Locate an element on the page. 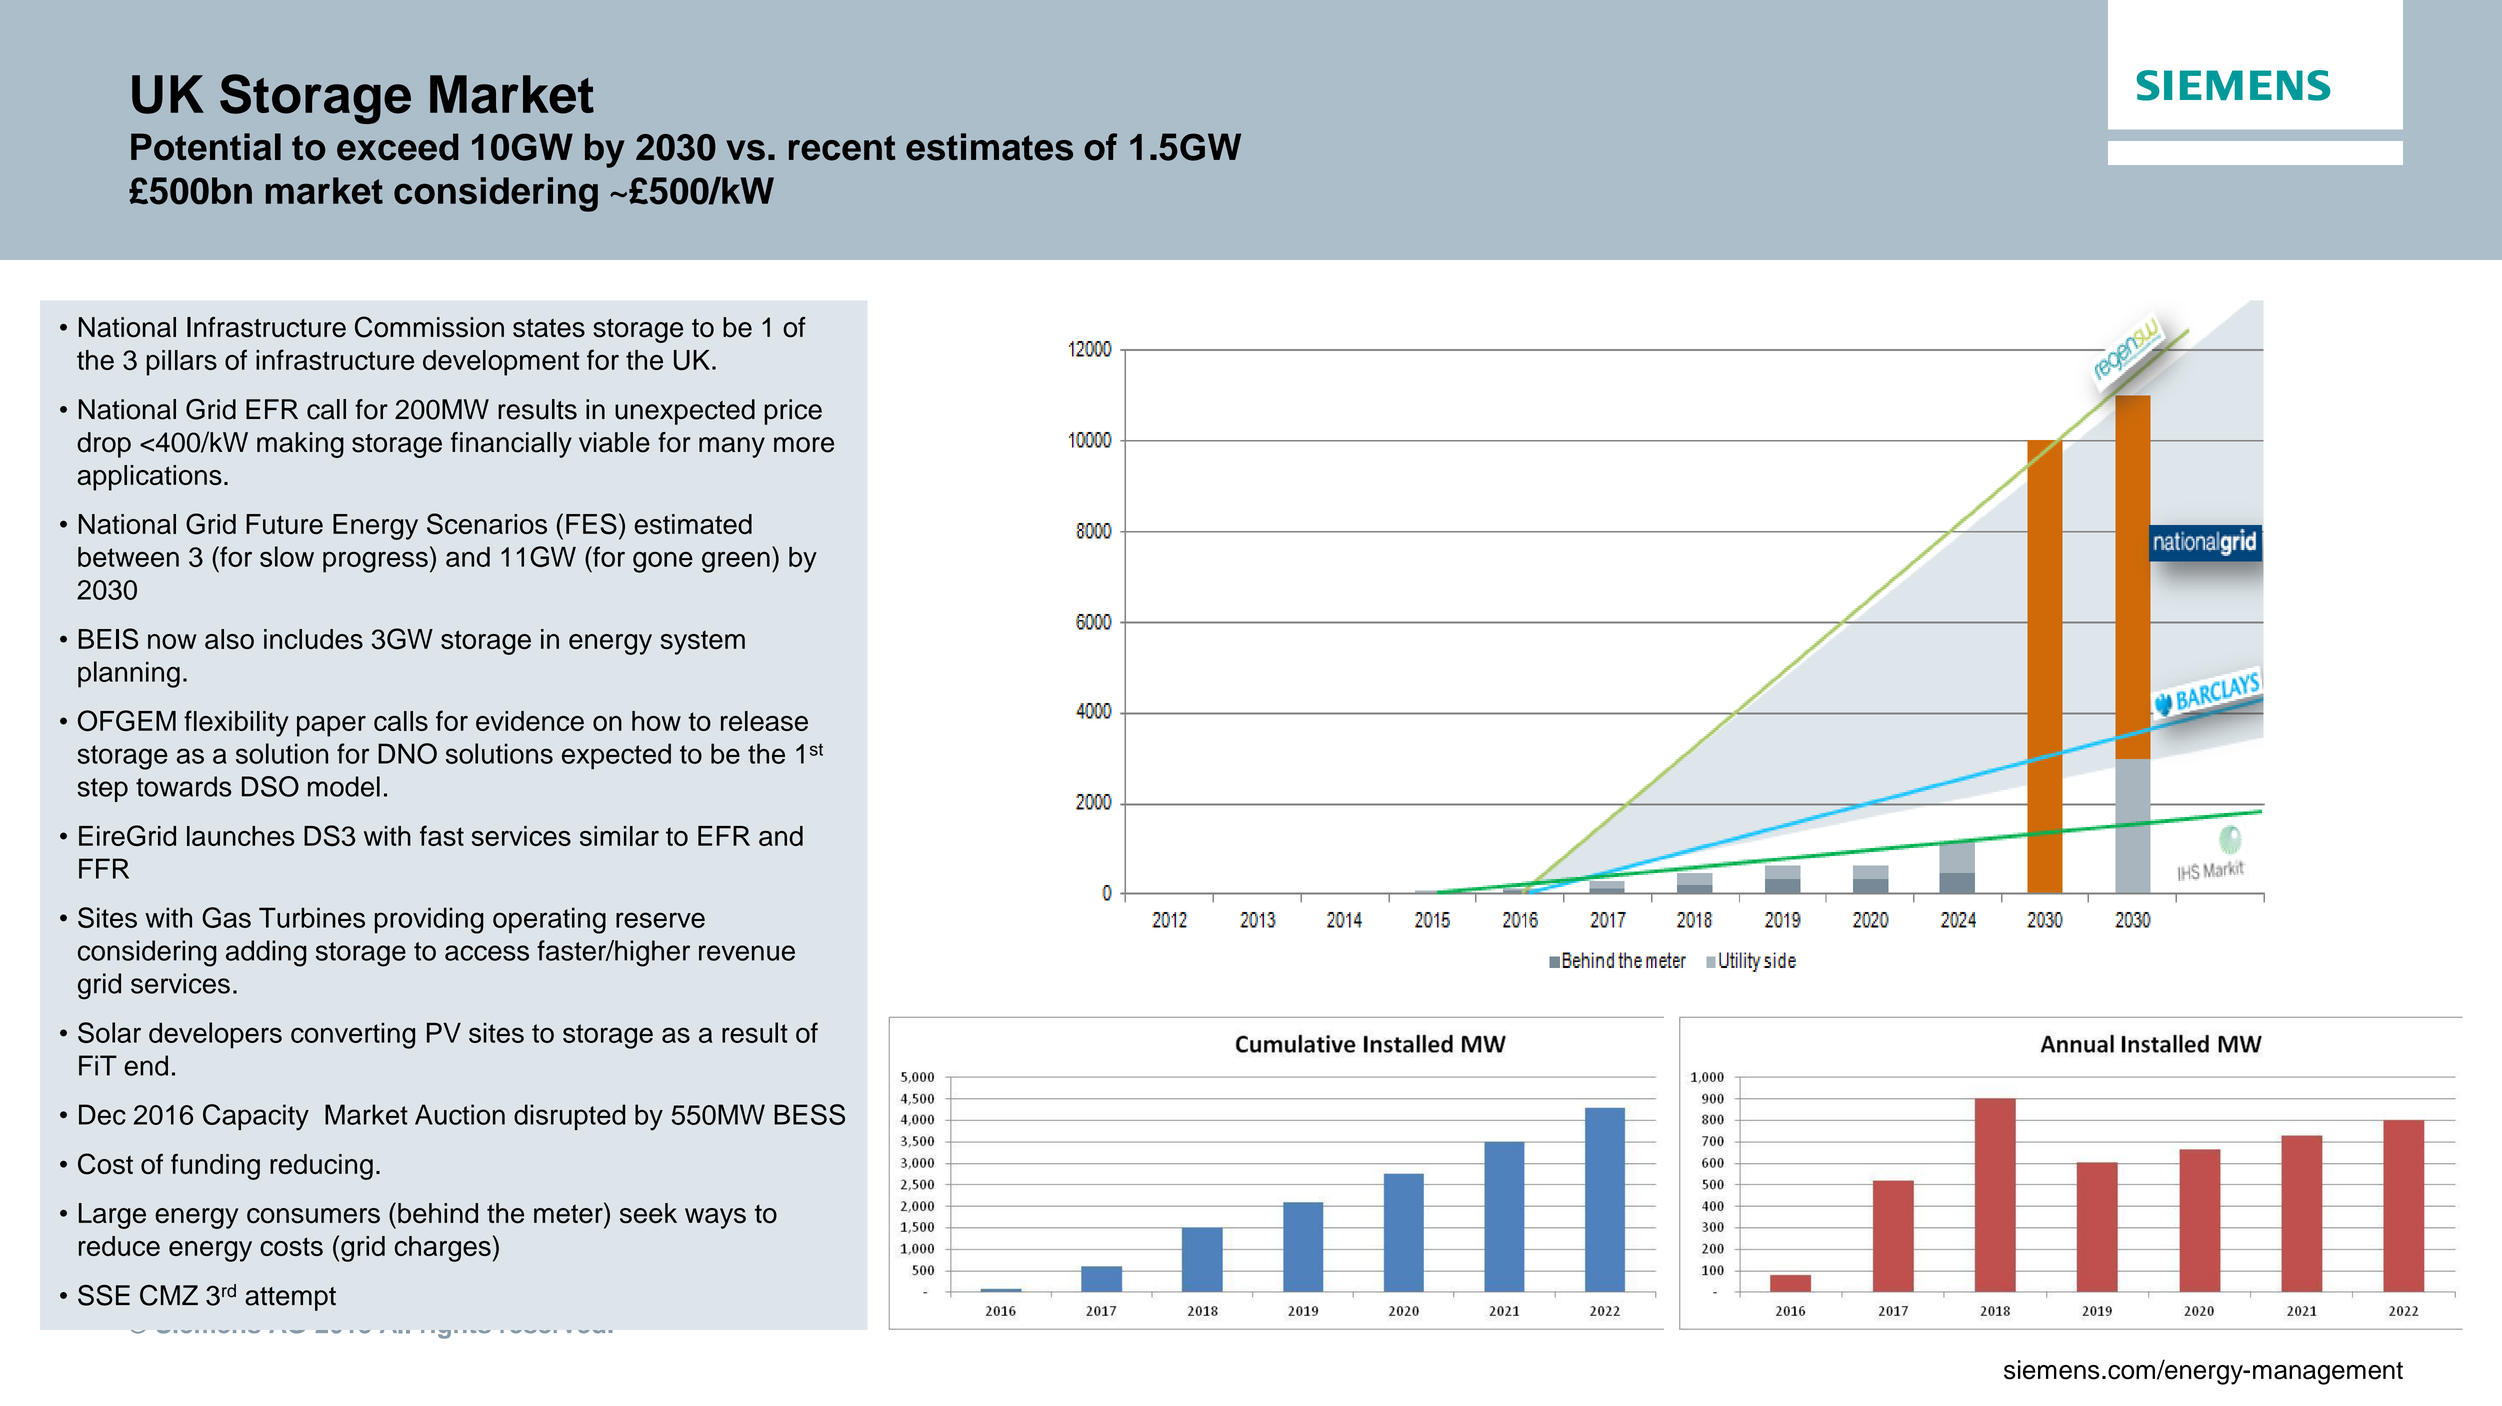 The height and width of the document is (1406, 2502). reduce is located at coordinates (119, 1246).
